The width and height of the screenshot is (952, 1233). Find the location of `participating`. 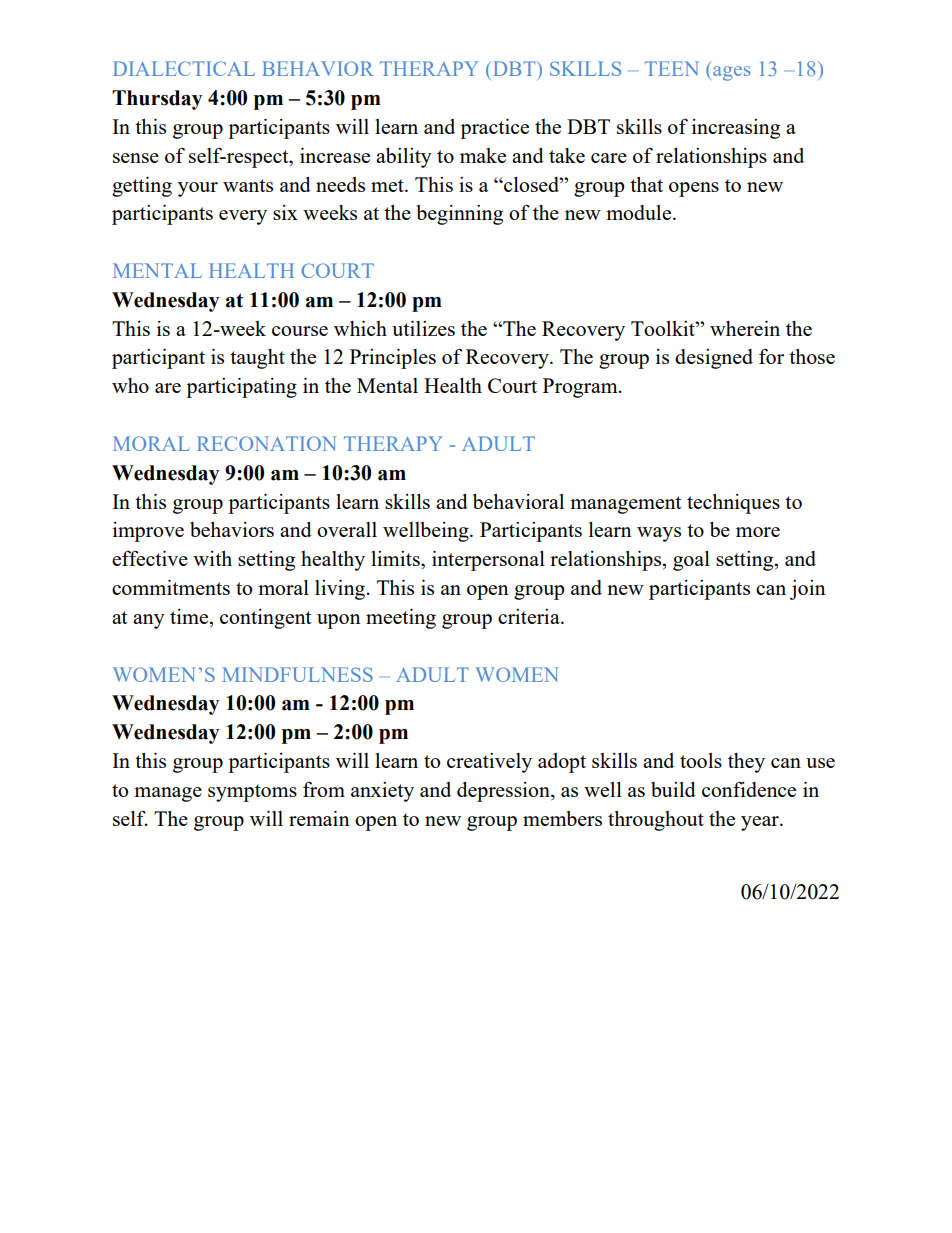

participating is located at coordinates (241, 388).
